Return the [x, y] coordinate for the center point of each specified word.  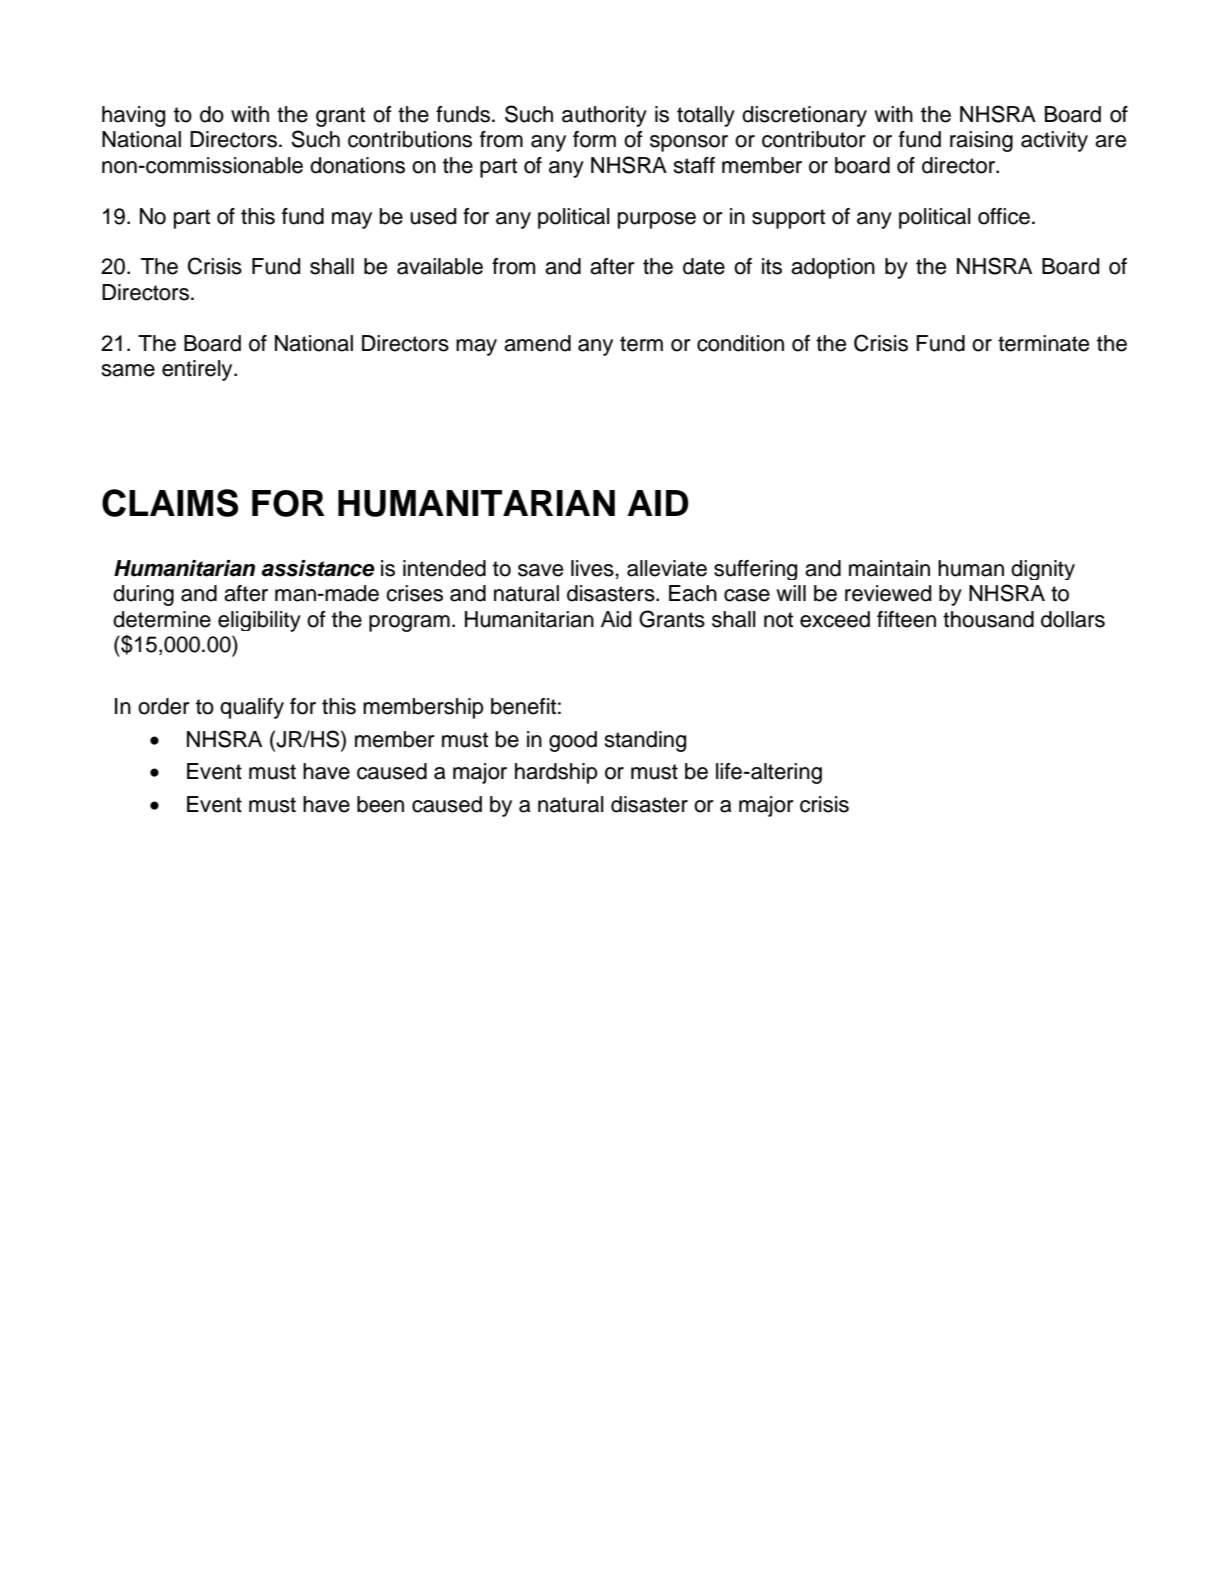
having [133, 116]
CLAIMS [170, 503]
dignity [1043, 570]
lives [592, 568]
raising [981, 141]
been [380, 804]
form [594, 139]
